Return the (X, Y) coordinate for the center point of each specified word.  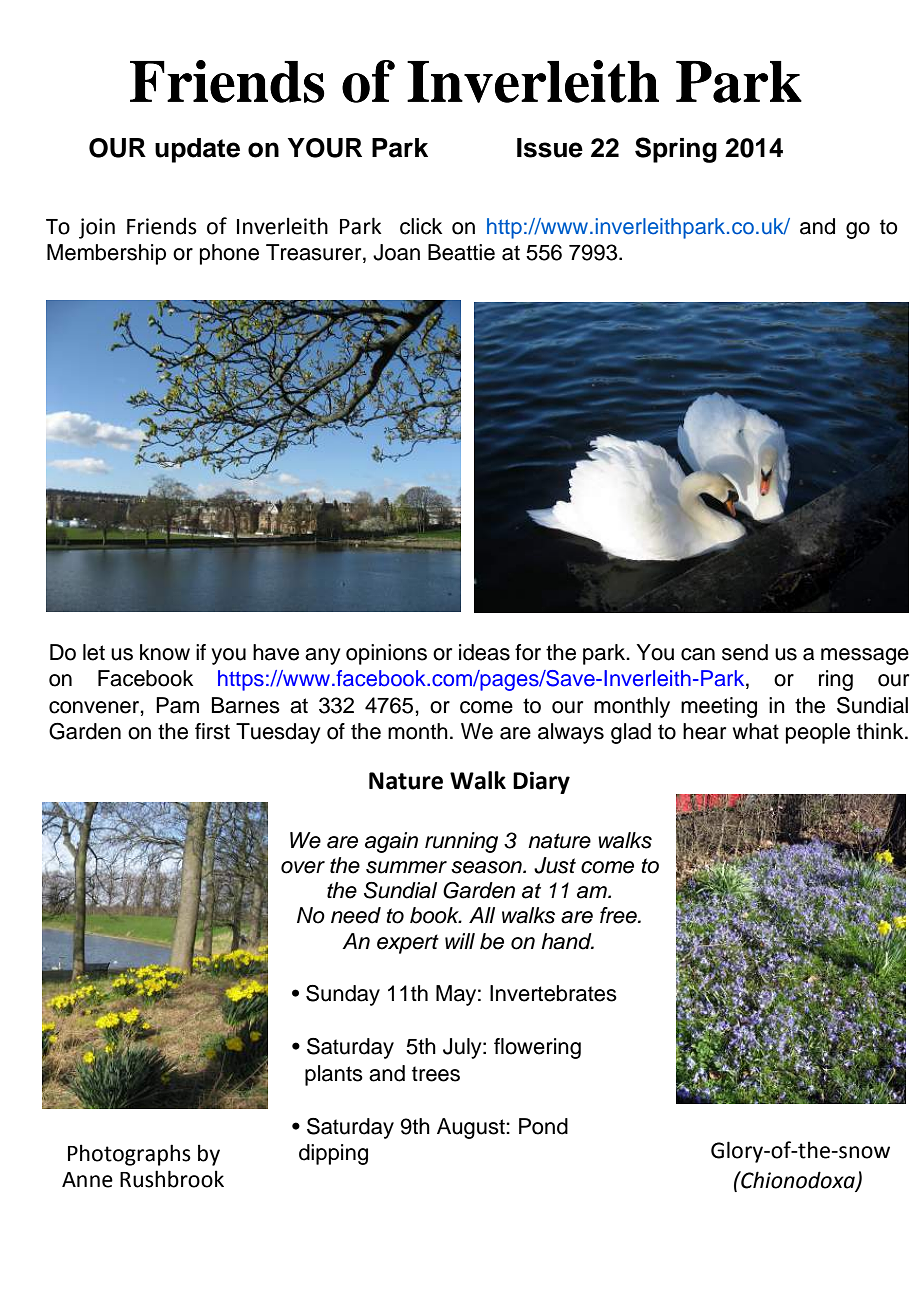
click (421, 226)
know (165, 652)
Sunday (343, 995)
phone (229, 254)
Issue (550, 148)
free (619, 915)
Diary (541, 782)
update (197, 150)
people (818, 733)
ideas (484, 652)
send (745, 652)
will (460, 941)
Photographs (129, 1155)
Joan (396, 252)
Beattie (461, 252)
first (212, 731)
